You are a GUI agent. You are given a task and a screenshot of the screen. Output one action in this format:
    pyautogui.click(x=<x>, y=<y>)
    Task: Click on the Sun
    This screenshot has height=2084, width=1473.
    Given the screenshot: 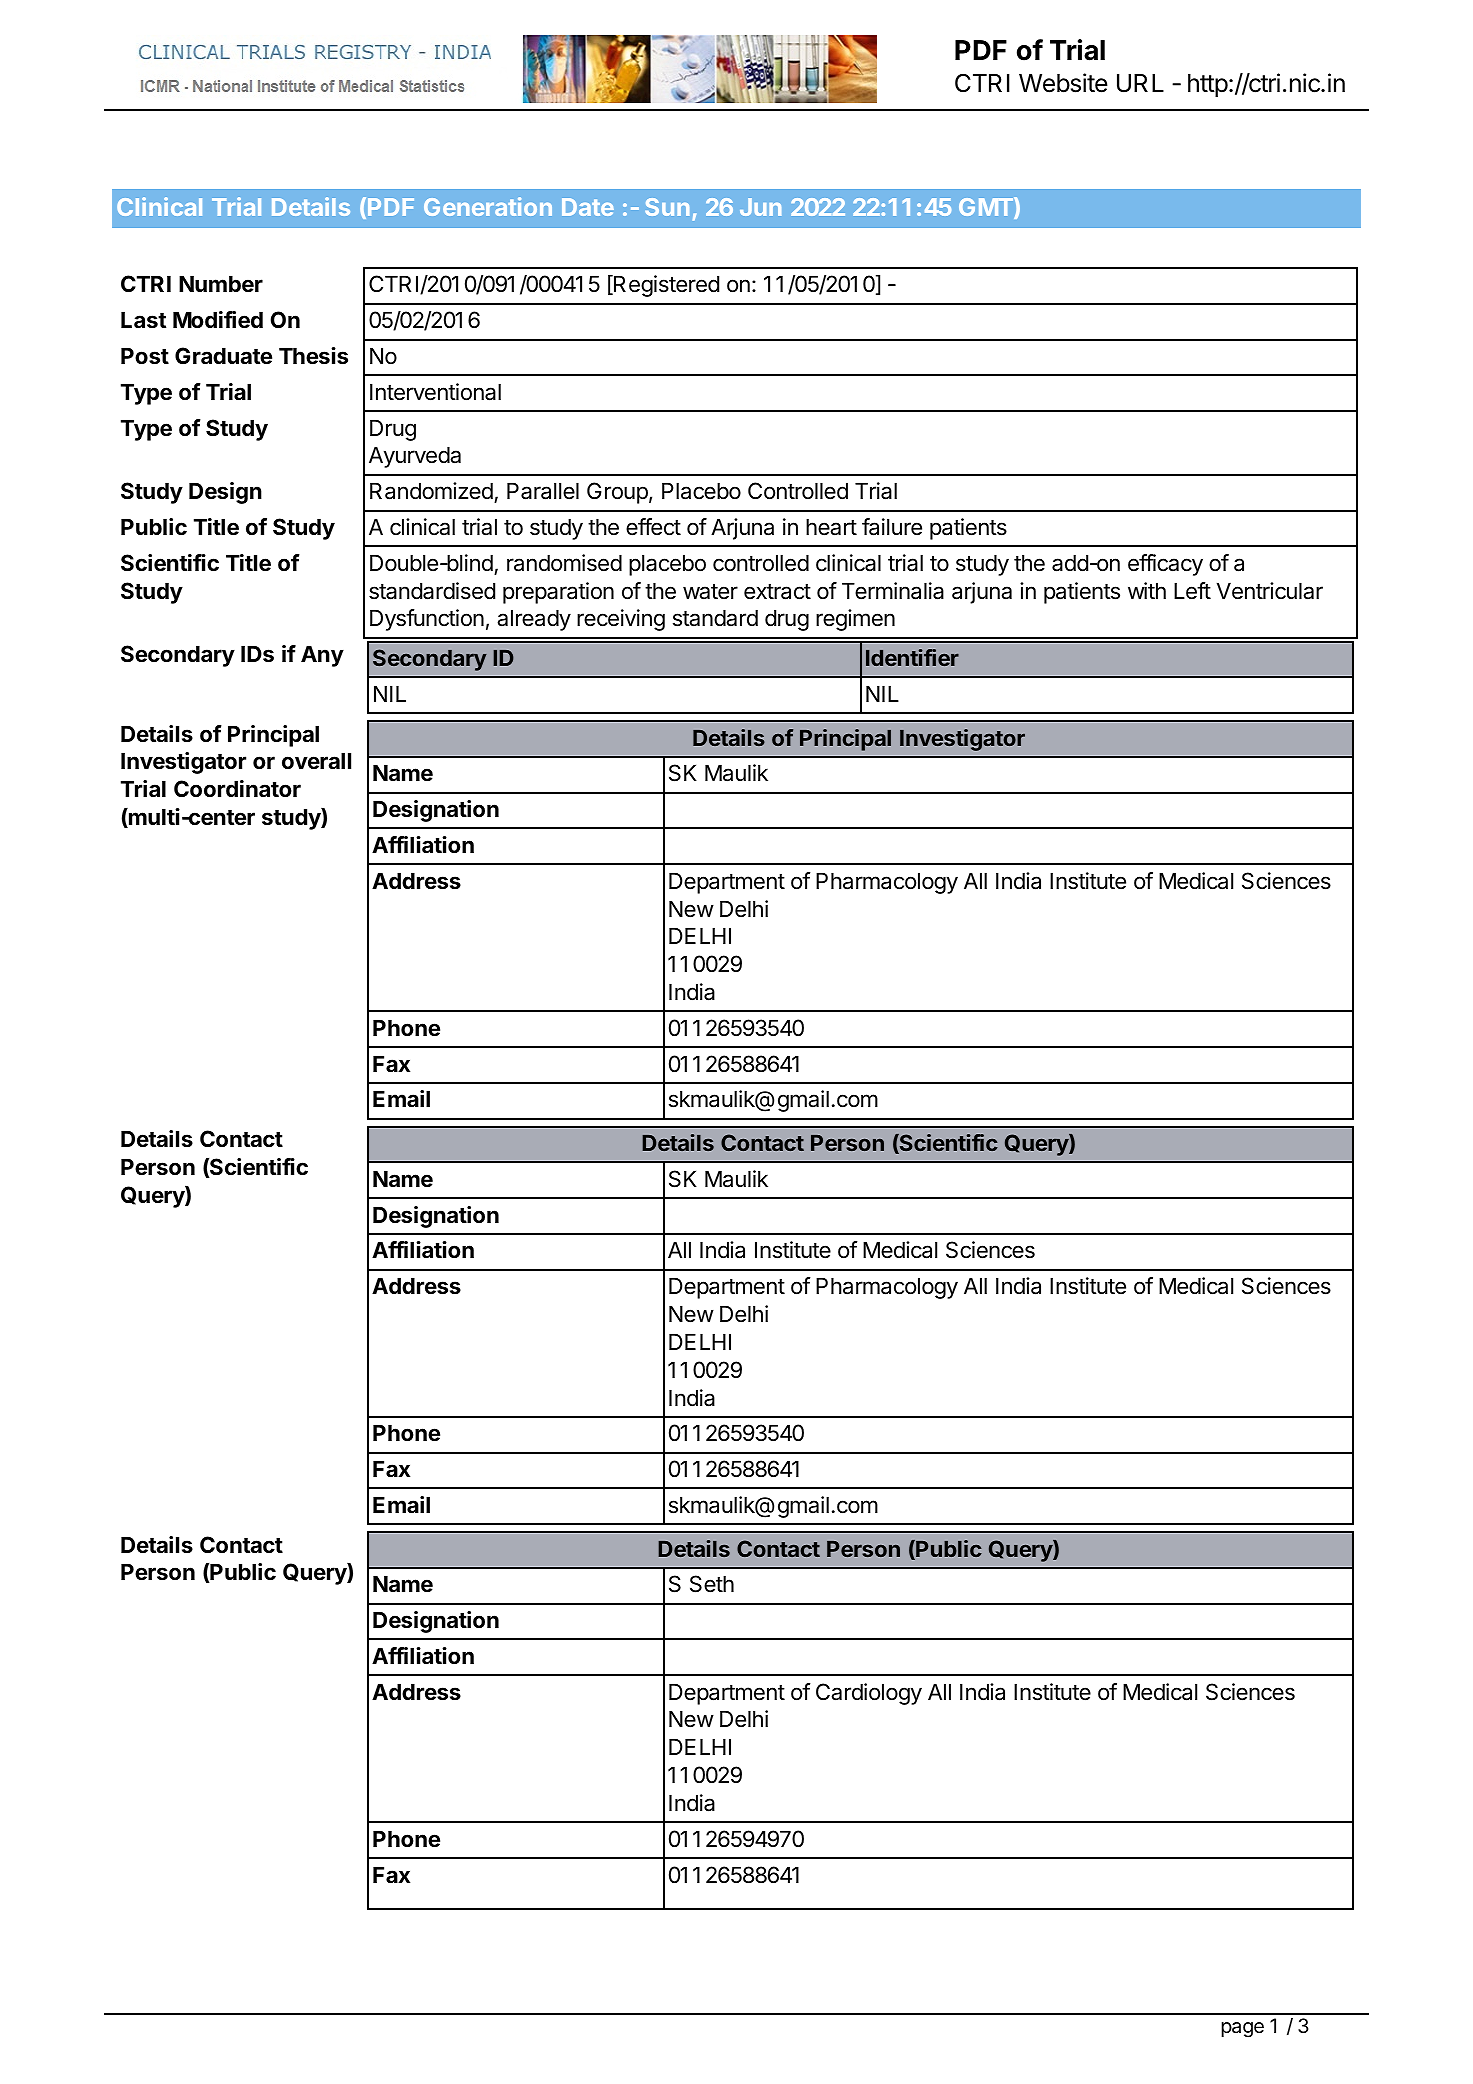 What is the action you would take?
    pyautogui.click(x=667, y=207)
